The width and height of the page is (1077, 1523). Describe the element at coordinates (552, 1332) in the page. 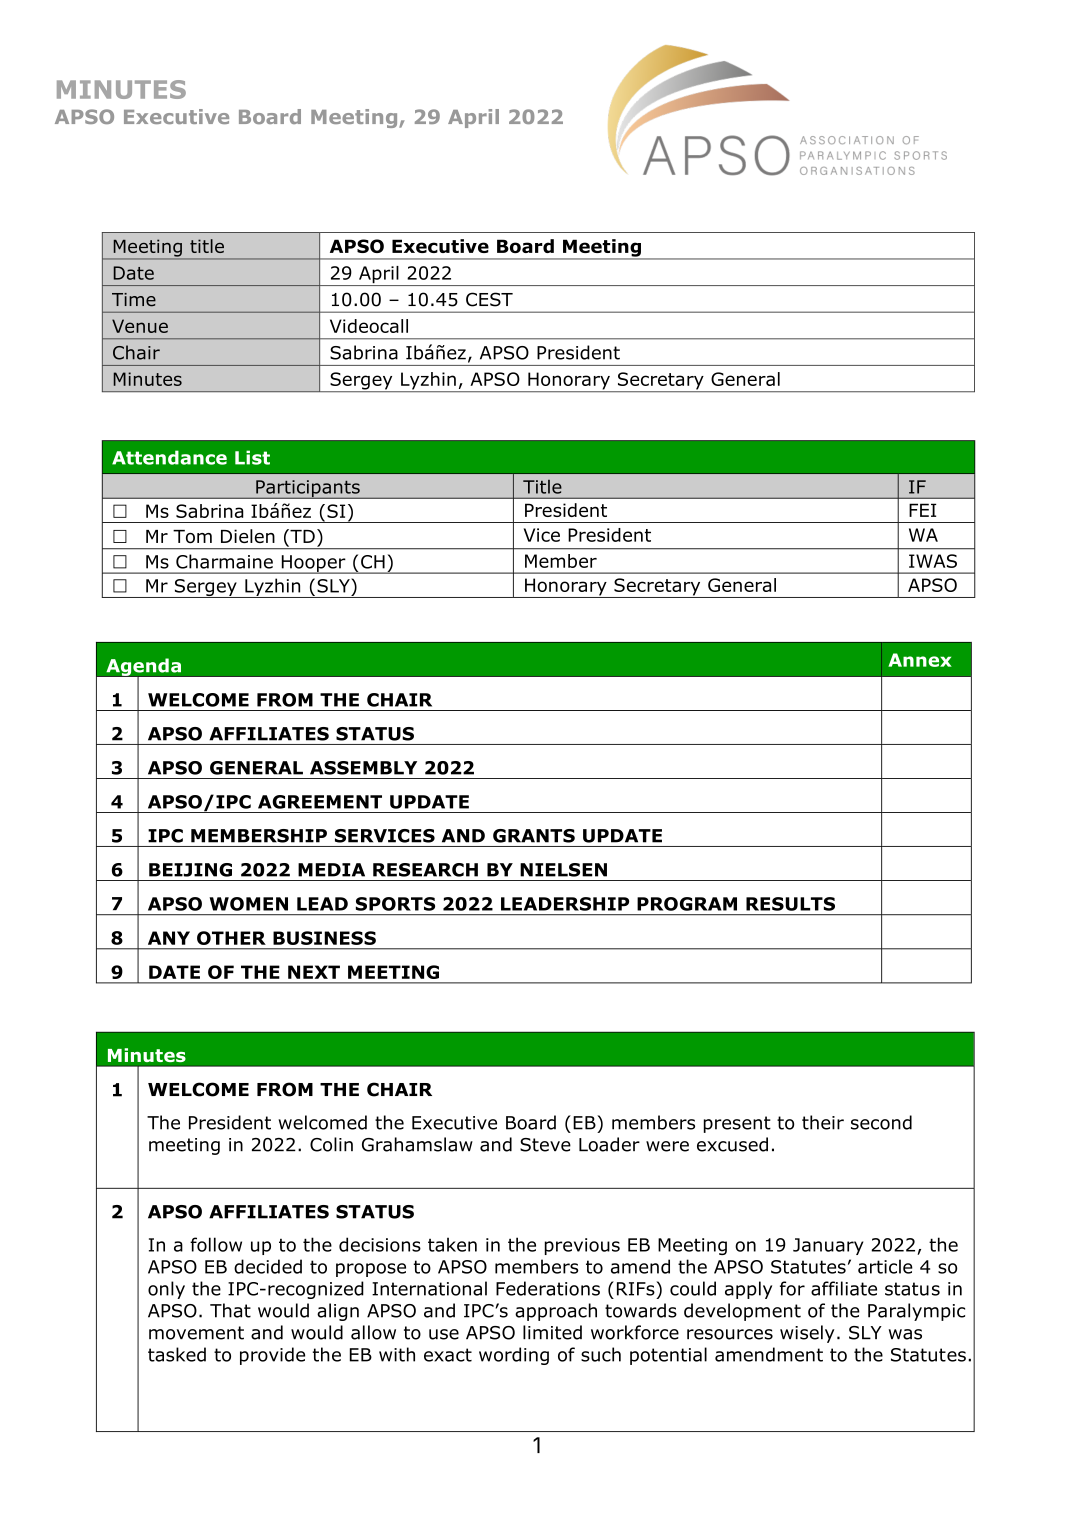

I see `limited` at that location.
